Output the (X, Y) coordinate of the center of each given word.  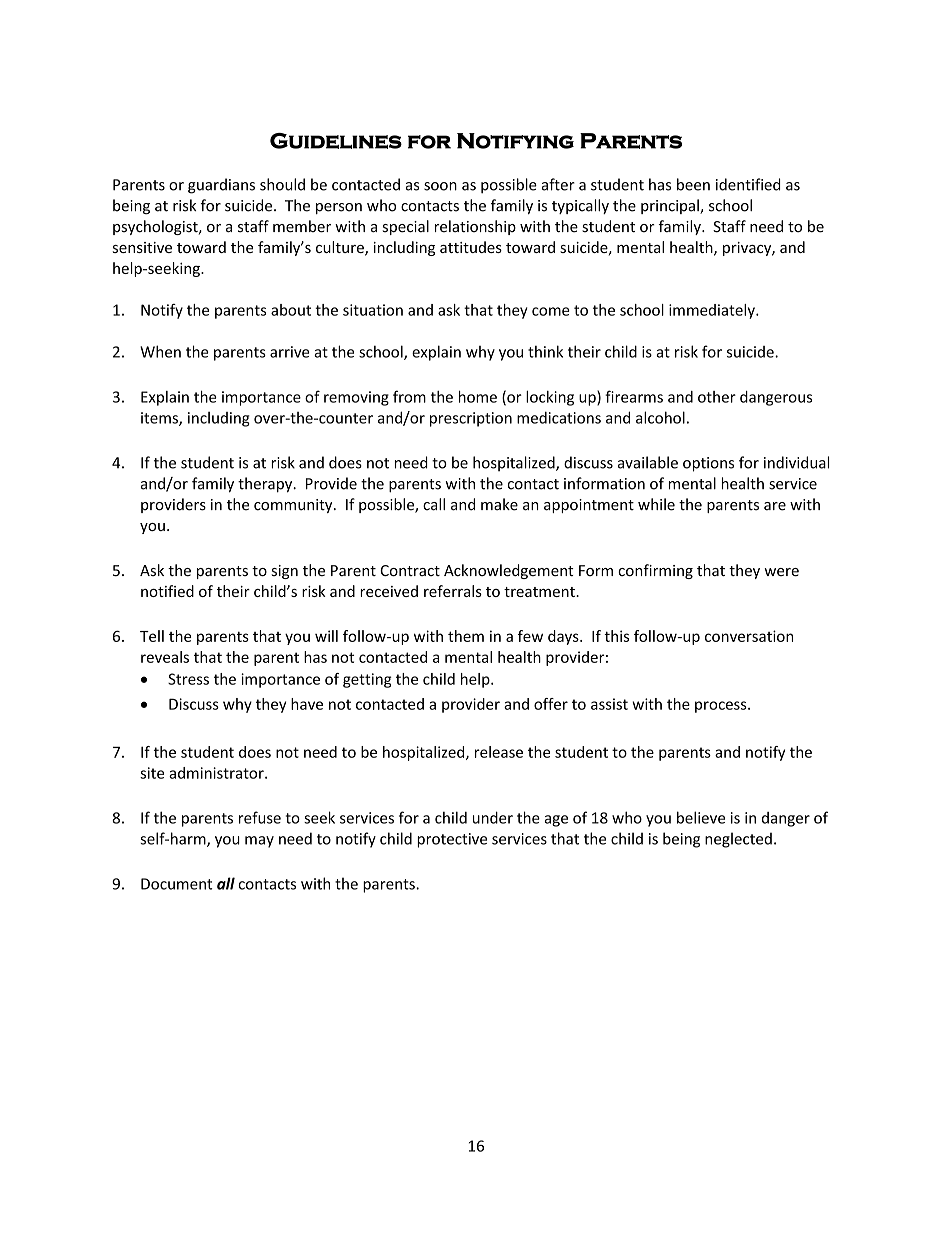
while (656, 504)
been (693, 184)
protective (452, 840)
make (499, 504)
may (259, 842)
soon (440, 186)
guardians (221, 186)
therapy (266, 485)
